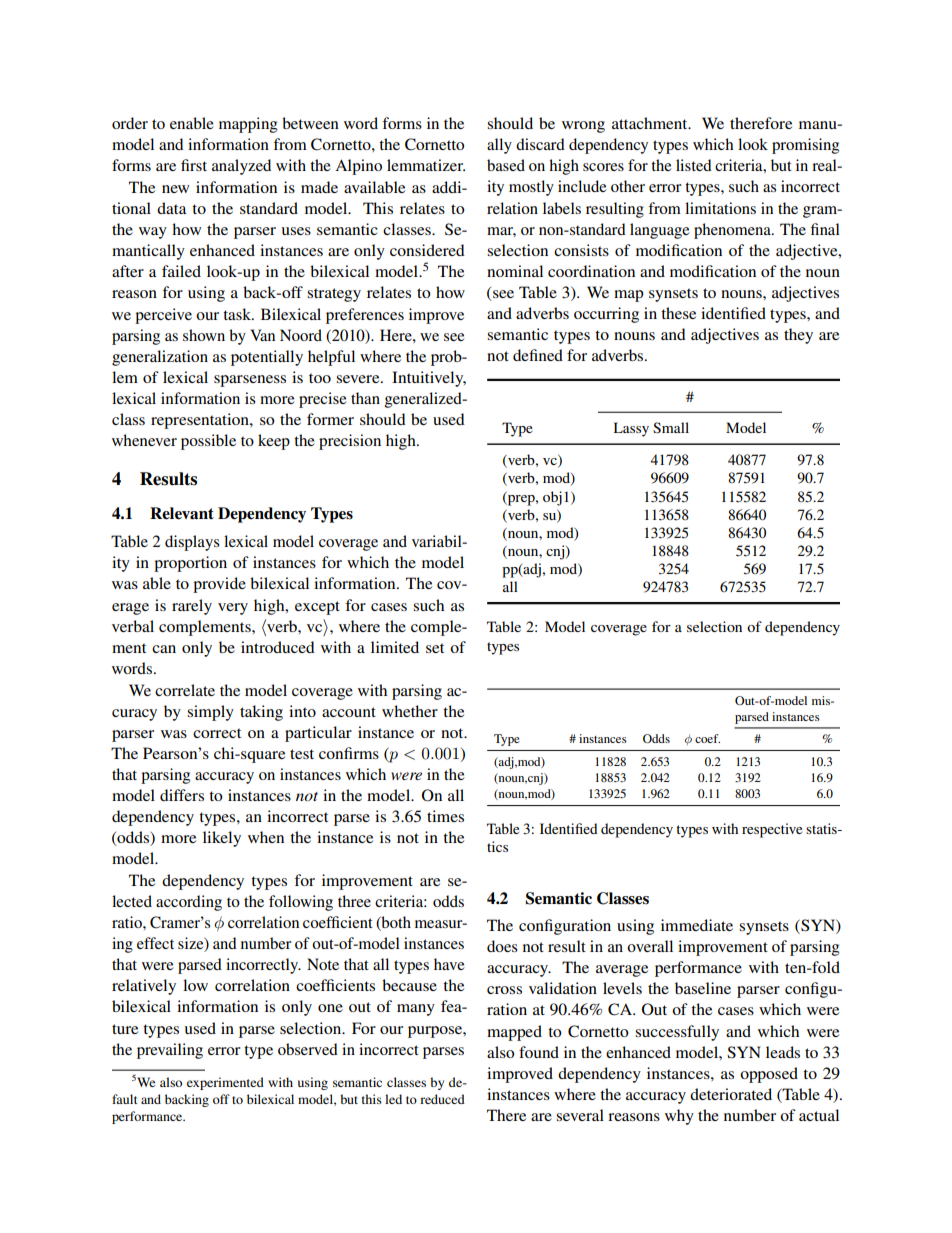 This screenshot has width=952, height=1233. I want to click on limited, so click(395, 647).
